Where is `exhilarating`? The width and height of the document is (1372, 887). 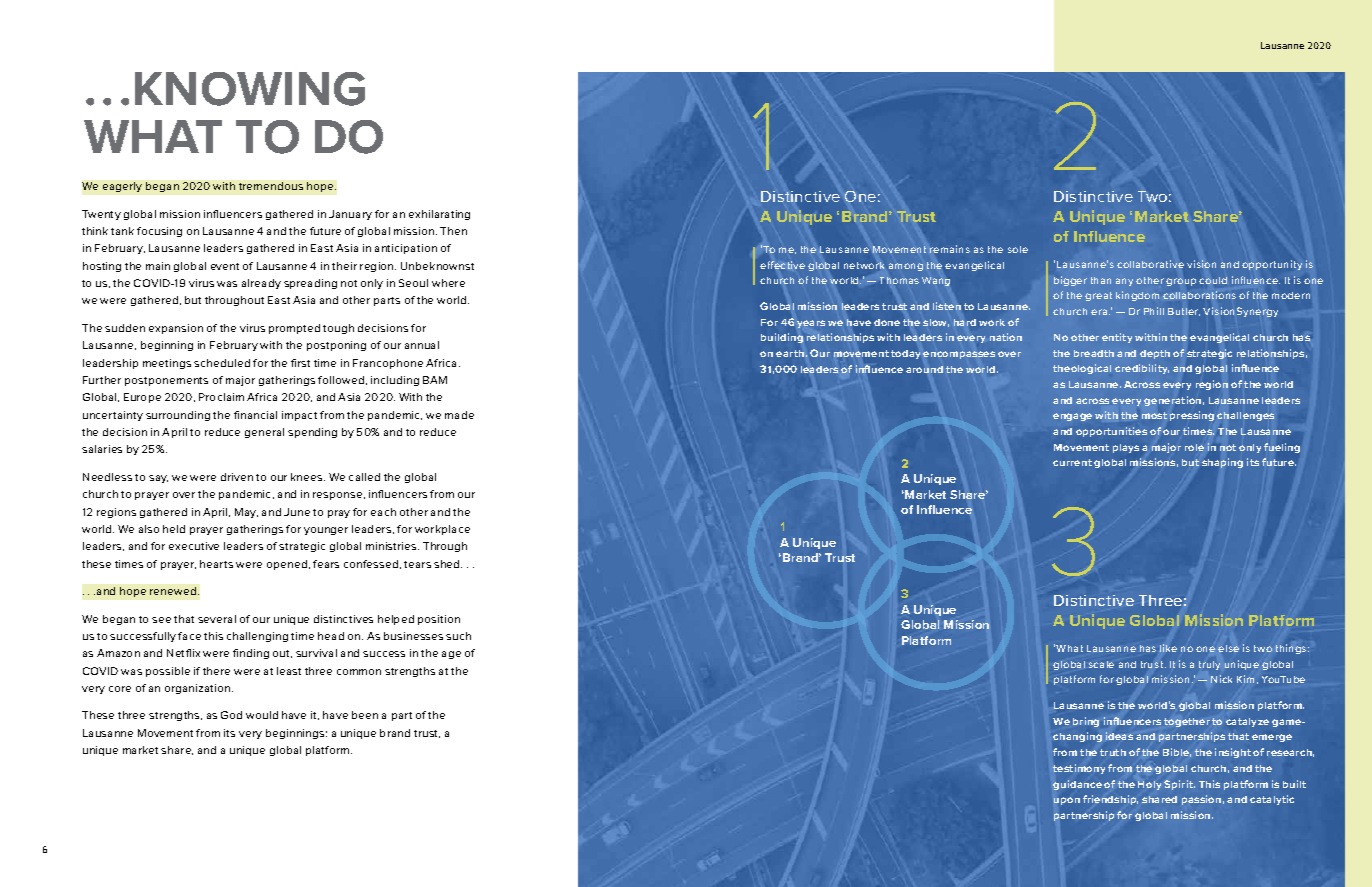
exhilarating is located at coordinates (439, 215).
